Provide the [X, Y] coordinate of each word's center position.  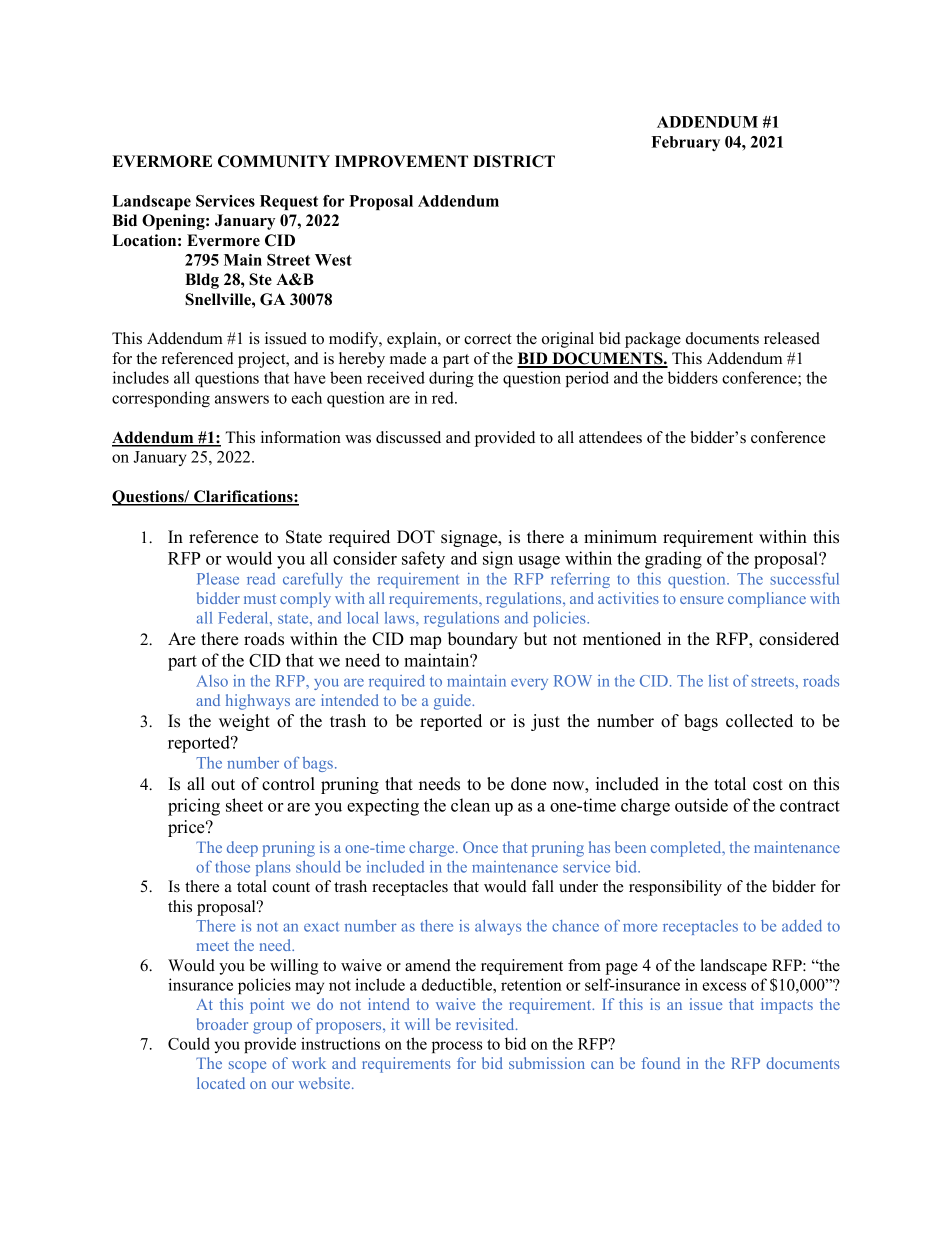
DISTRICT [514, 161]
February [685, 143]
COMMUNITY [274, 161]
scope [247, 1067]
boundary [483, 640]
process [457, 1047]
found [661, 1063]
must [260, 599]
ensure [702, 600]
